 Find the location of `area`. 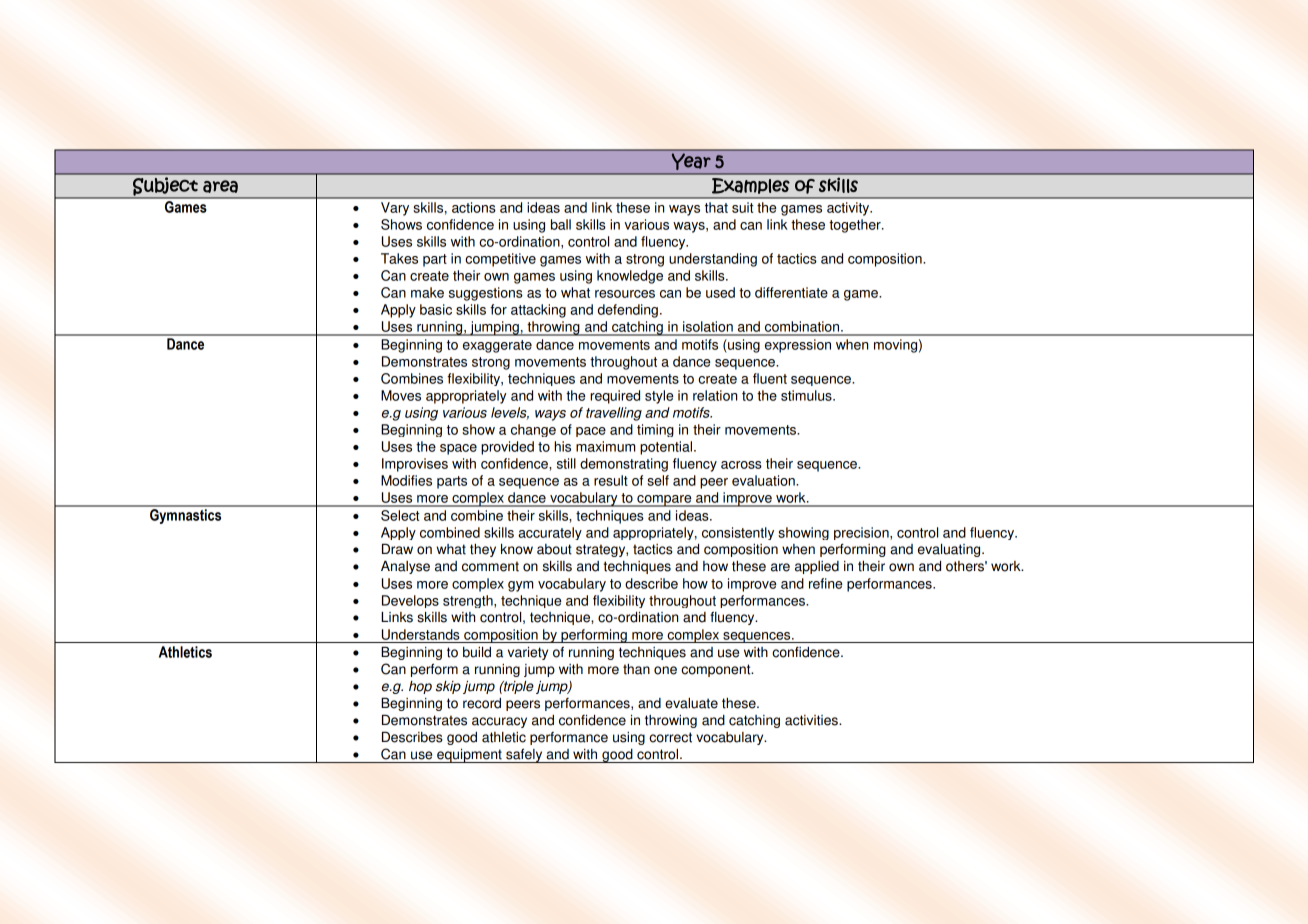

area is located at coordinates (220, 186).
